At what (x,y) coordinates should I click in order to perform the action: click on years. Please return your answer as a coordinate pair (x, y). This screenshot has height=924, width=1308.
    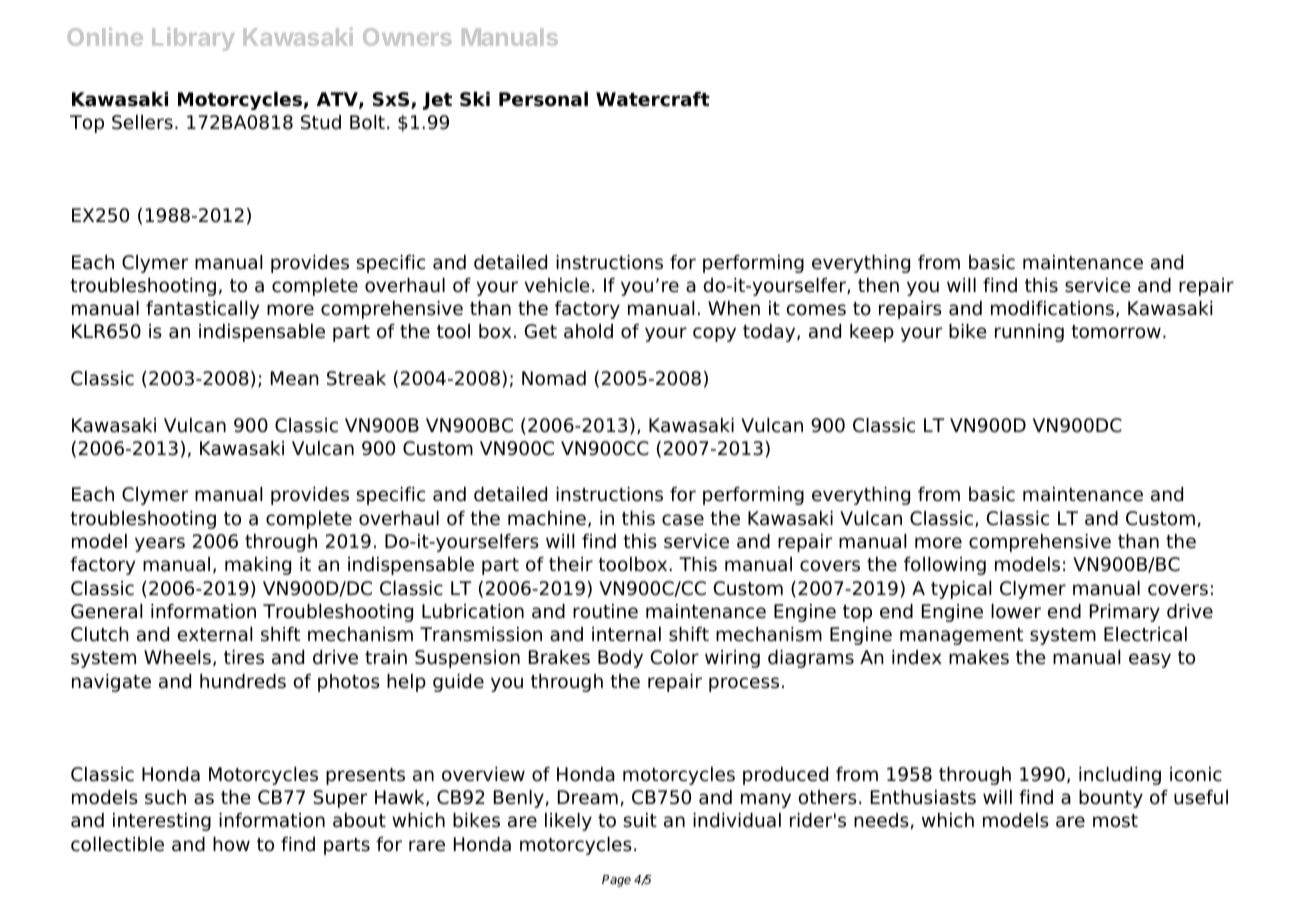
    Looking at the image, I should click on (160, 544).
